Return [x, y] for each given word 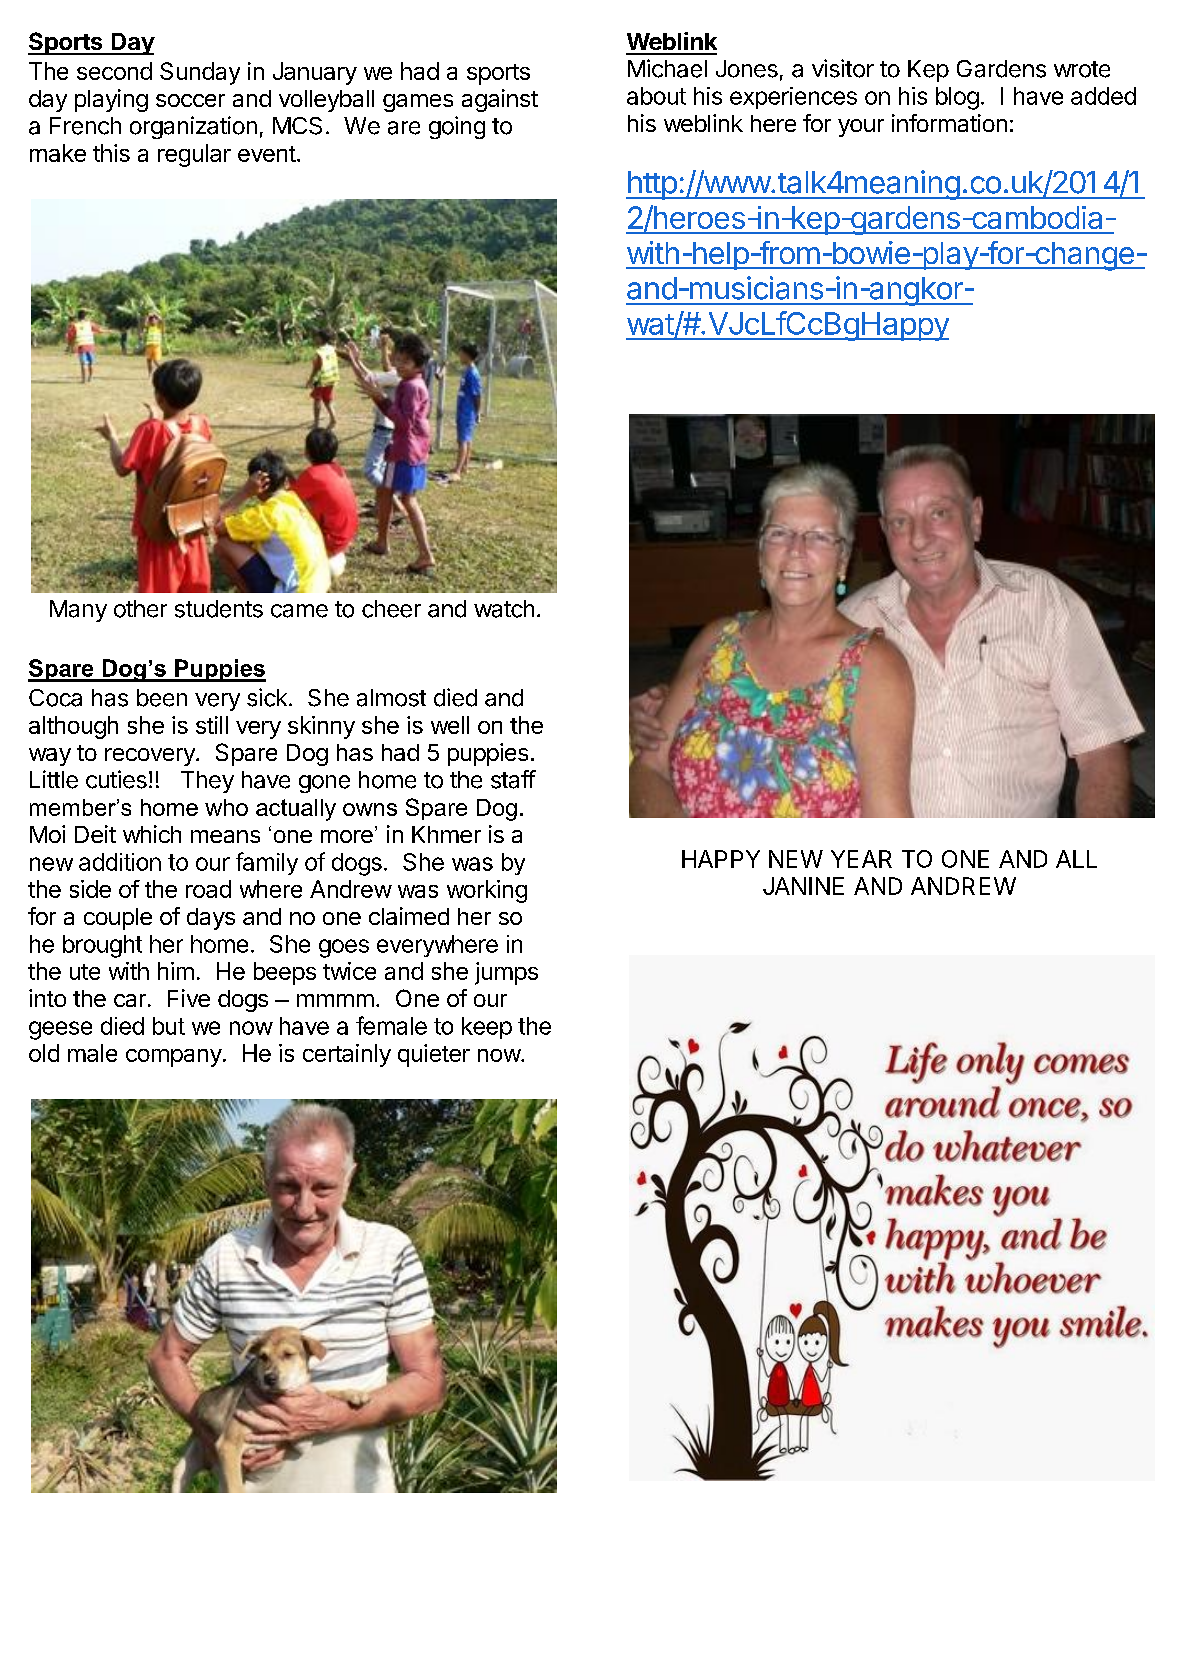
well [450, 725]
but [169, 1026]
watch [504, 609]
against [500, 100]
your [861, 128]
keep [487, 1028]
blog [957, 98]
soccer [190, 100]
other [140, 609]
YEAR [861, 859]
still [212, 725]
